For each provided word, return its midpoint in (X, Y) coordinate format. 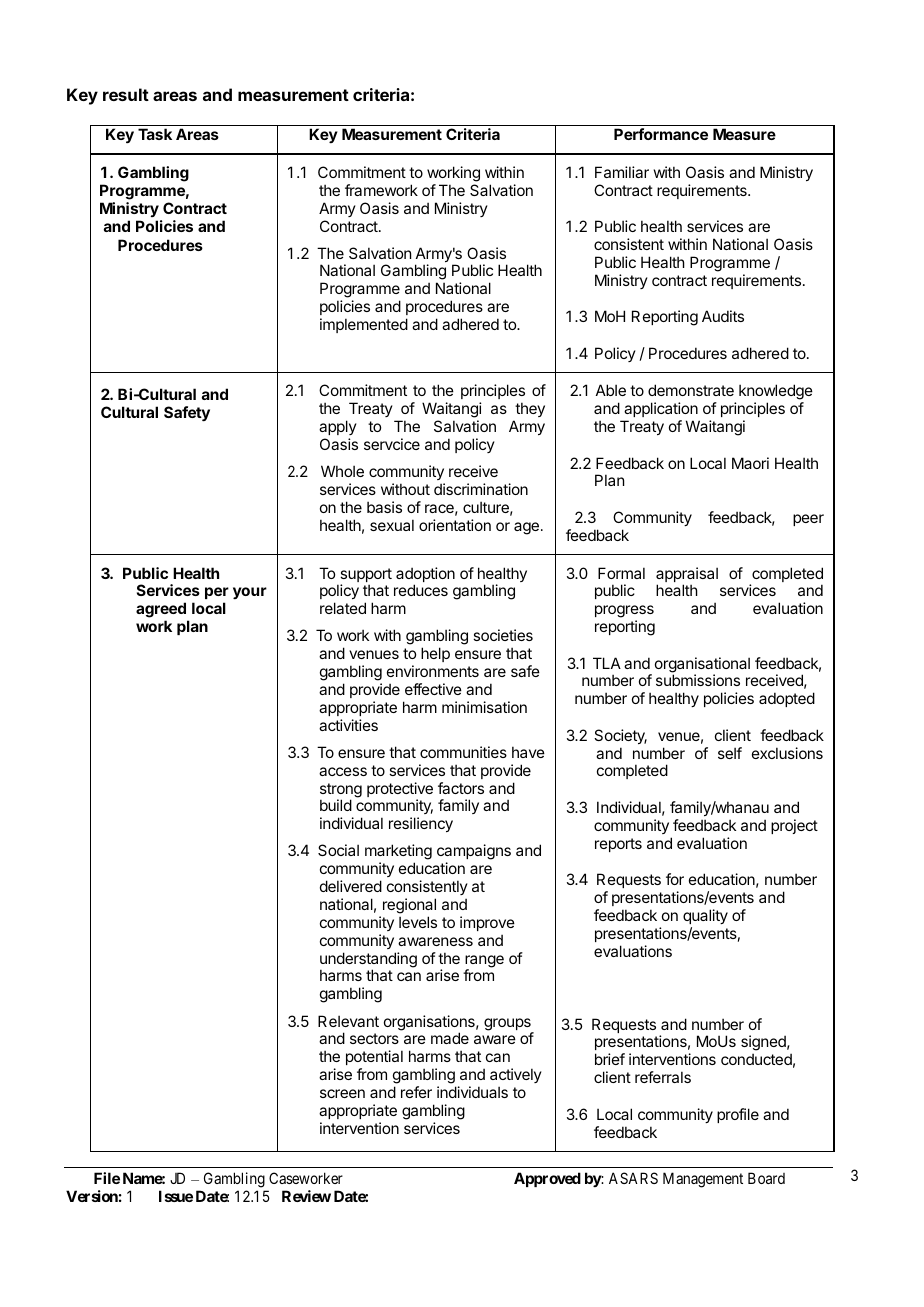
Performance (661, 134)
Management (703, 1180)
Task (155, 134)
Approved (547, 1179)
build (336, 805)
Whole (342, 471)
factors (461, 788)
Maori (750, 463)
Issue (176, 1196)
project (794, 826)
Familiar (622, 172)
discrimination (481, 489)
